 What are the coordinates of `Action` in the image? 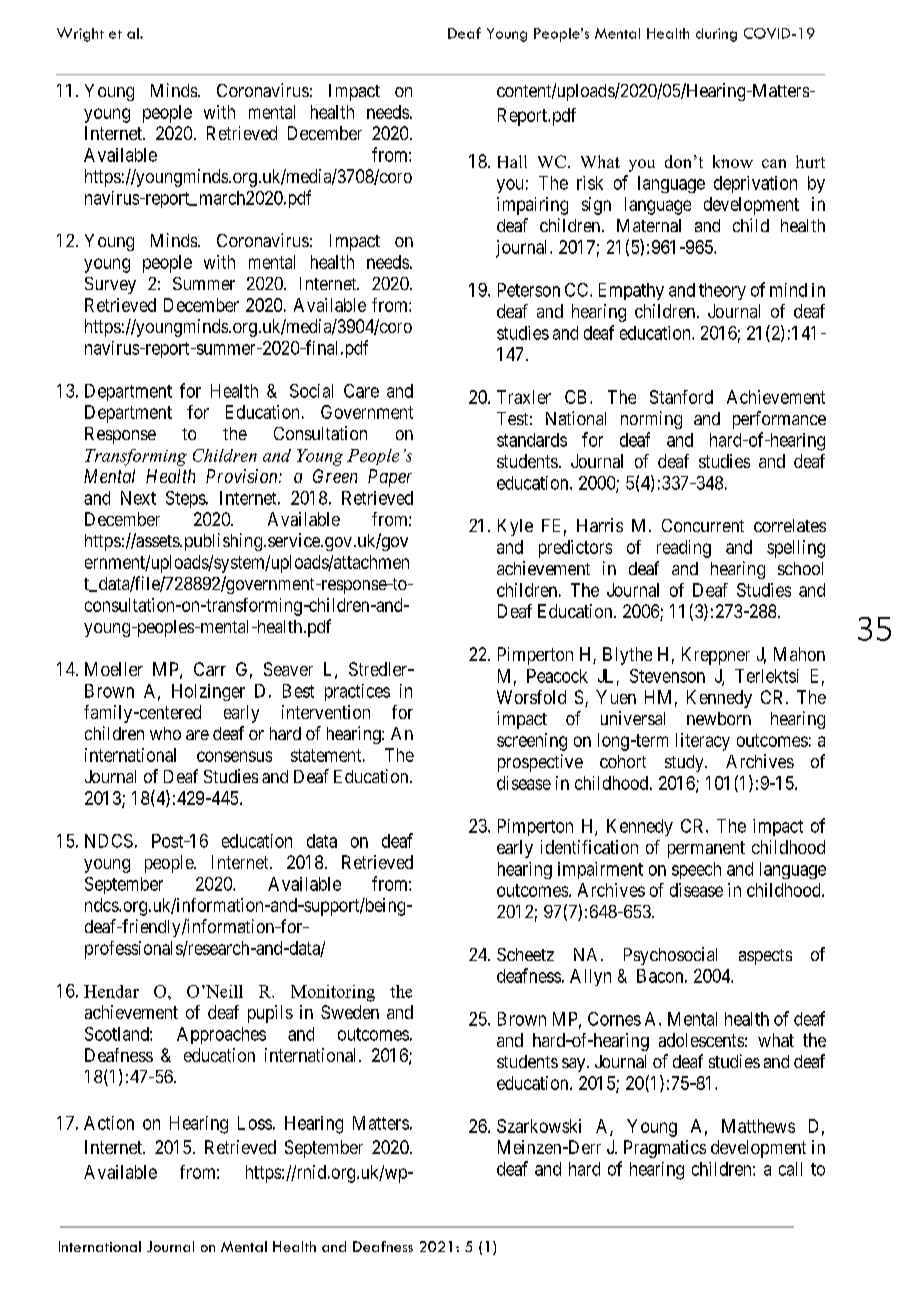 It's located at (109, 1123).
